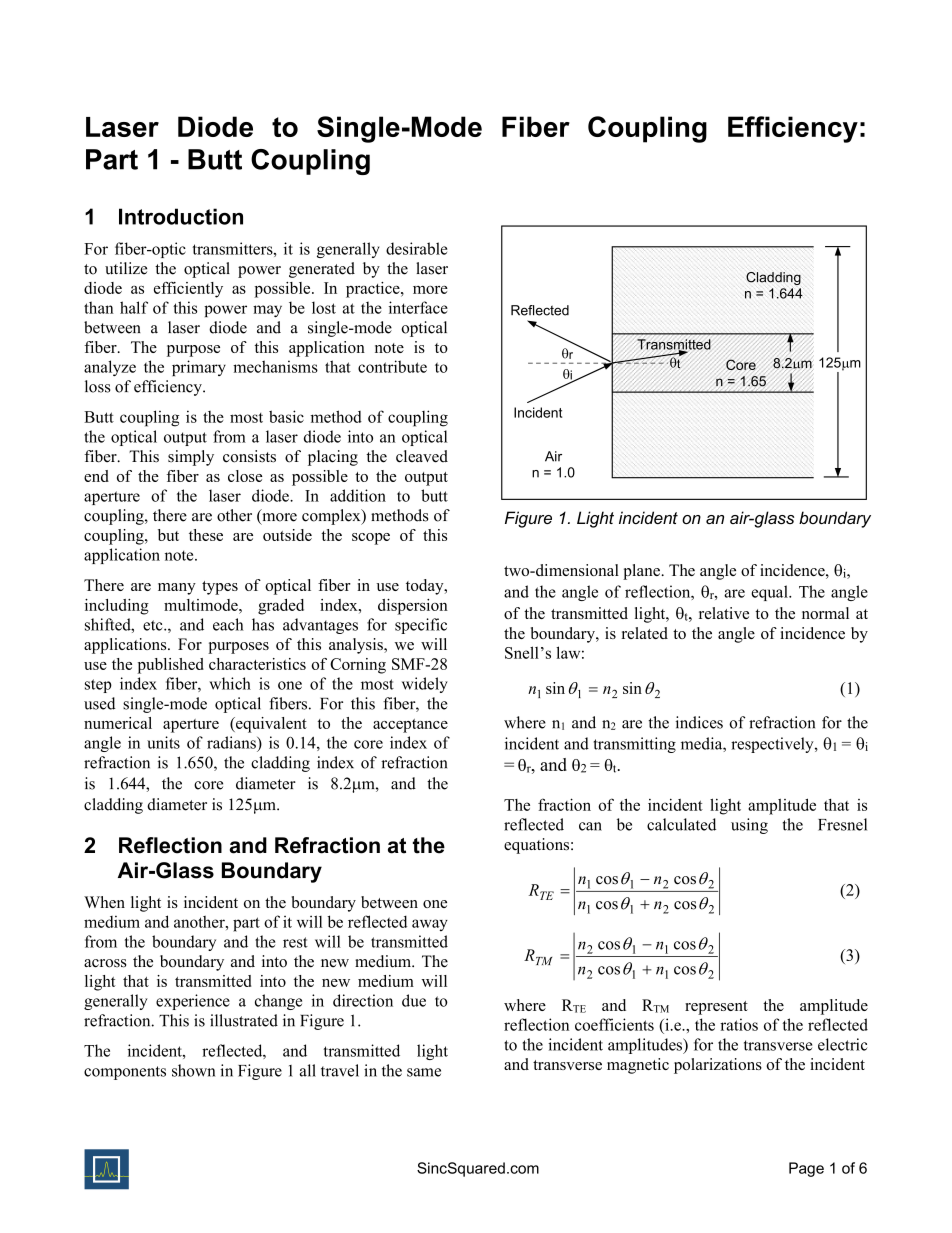 The width and height of the image is (952, 1233). Describe the element at coordinates (770, 593) in the image. I see `equal` at that location.
